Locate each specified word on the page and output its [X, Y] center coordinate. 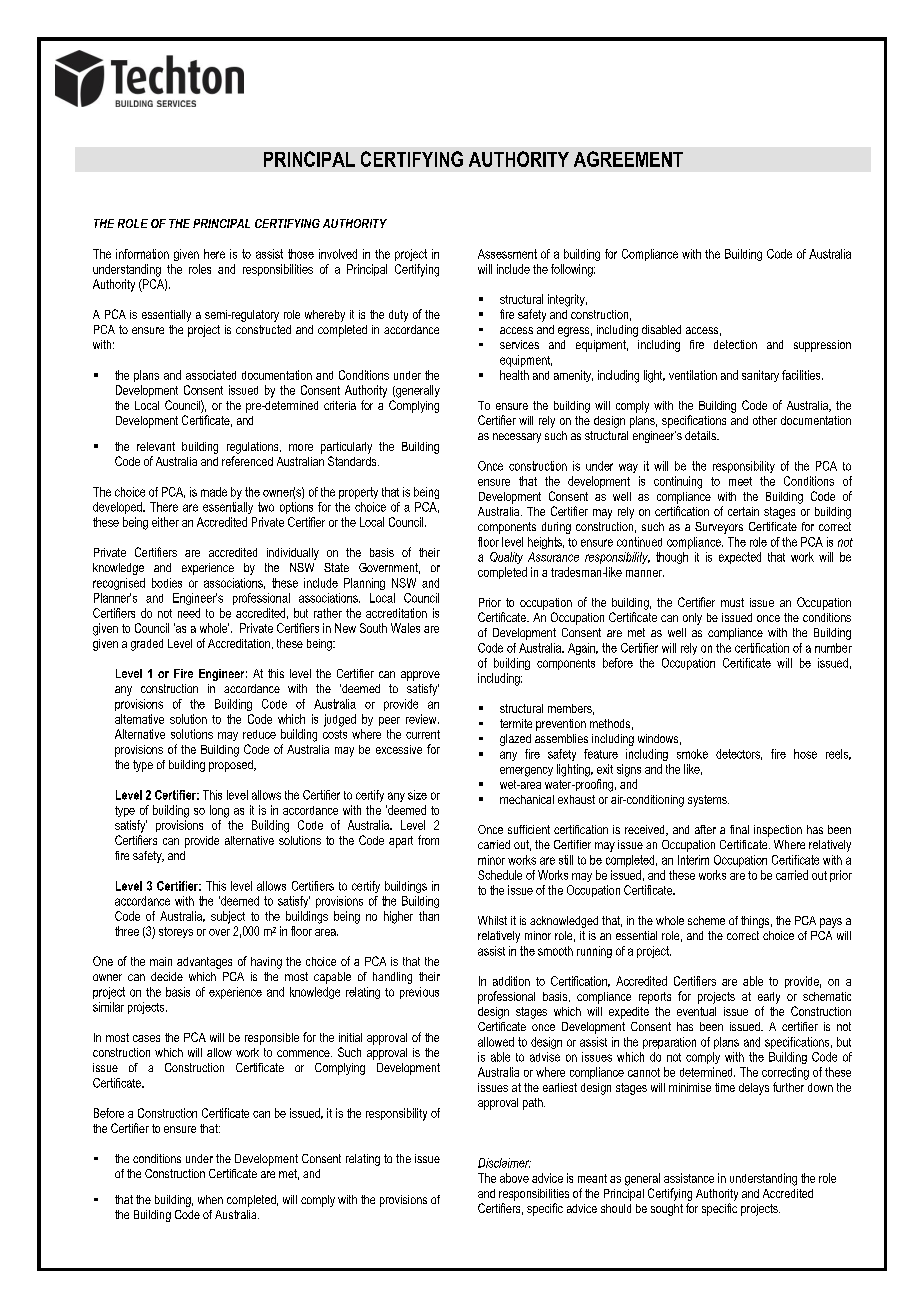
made [214, 492]
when [210, 1199]
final [739, 829]
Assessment [507, 254]
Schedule [500, 875]
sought [667, 1210]
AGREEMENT [628, 159]
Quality [506, 558]
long [219, 811]
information [142, 254]
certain [743, 511]
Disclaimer [504, 1163]
